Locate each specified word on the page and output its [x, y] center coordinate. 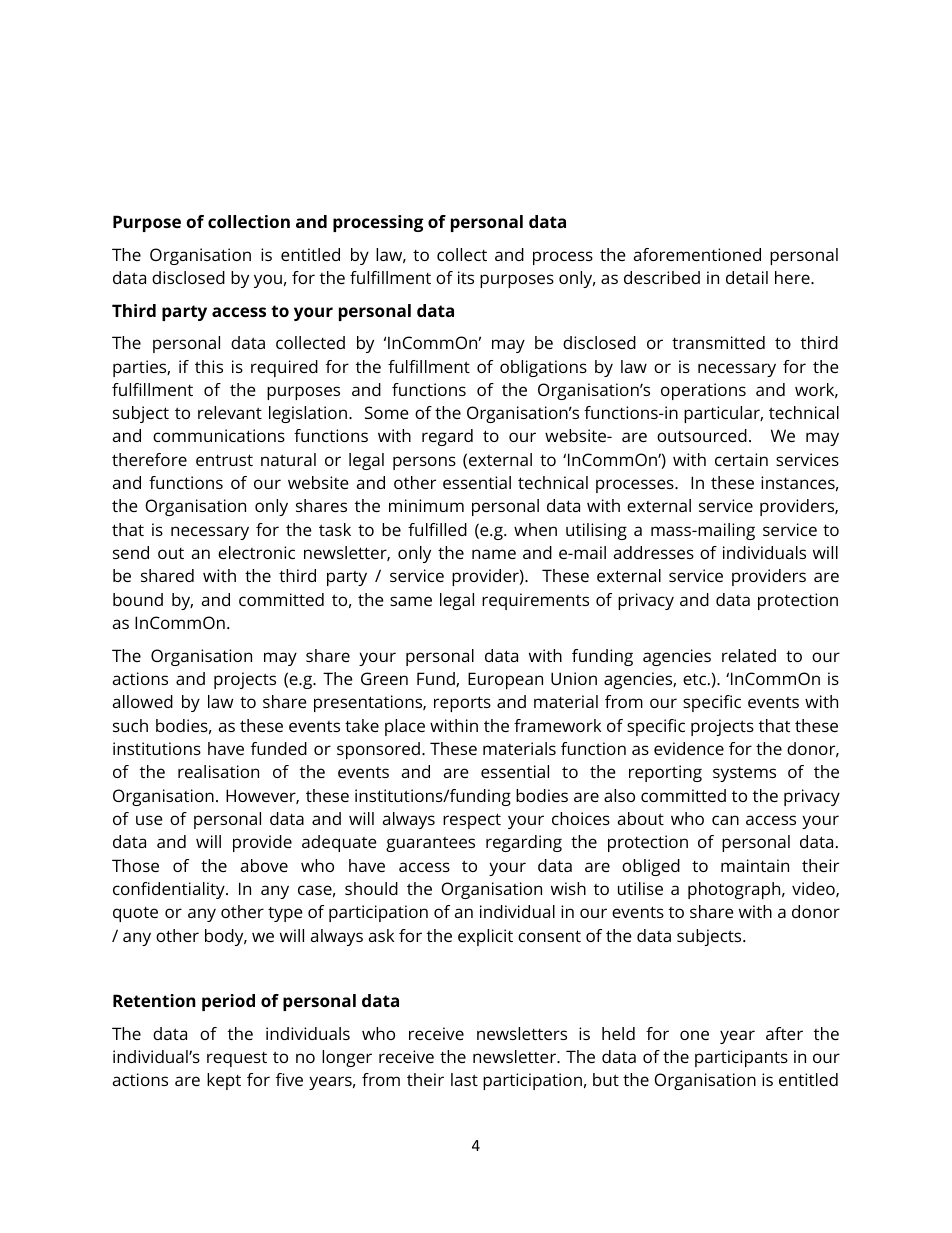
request [237, 1059]
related [749, 655]
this [209, 366]
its [466, 277]
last [464, 1079]
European [505, 680]
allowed [143, 701]
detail [747, 277]
